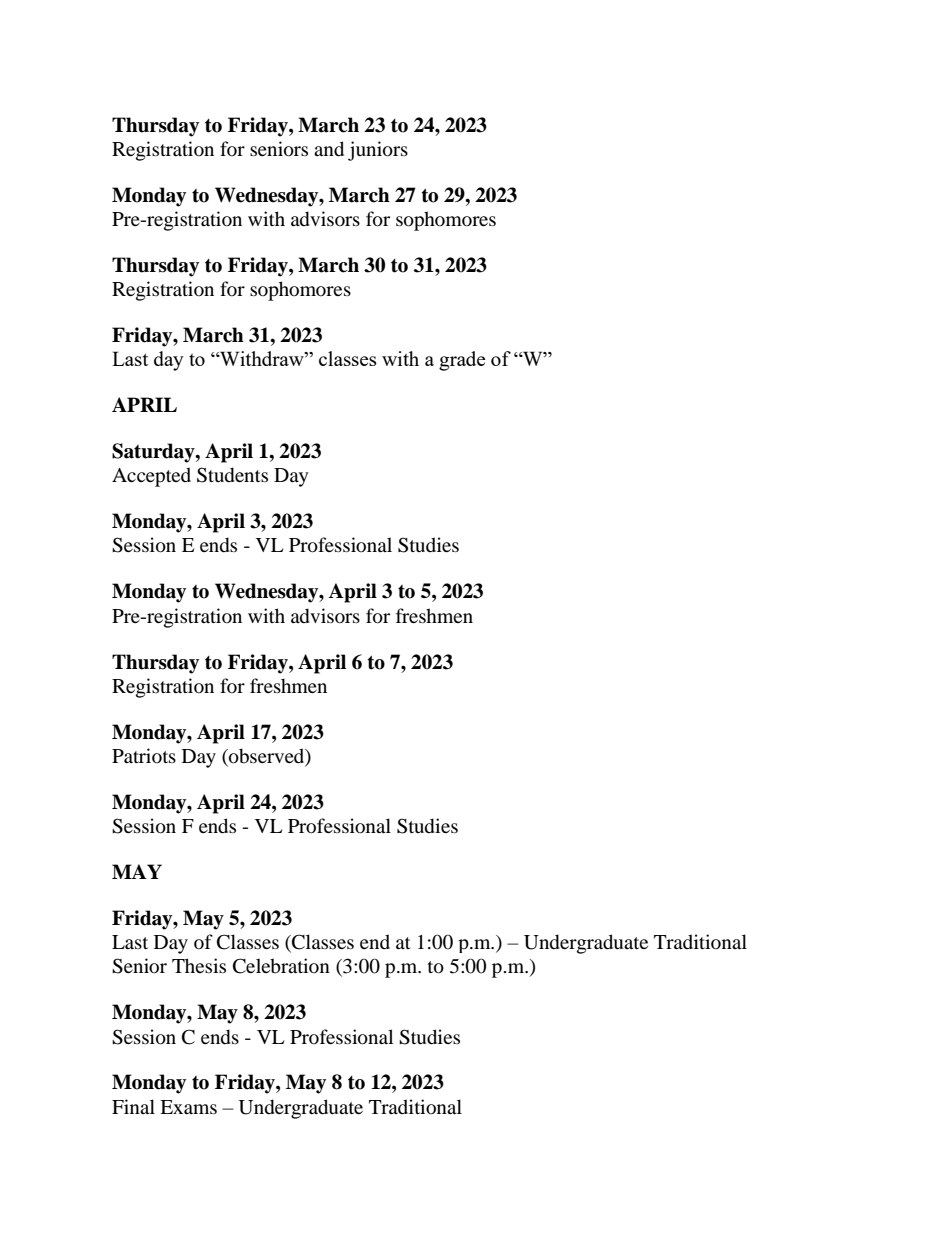 This image has width=952, height=1233. I want to click on and, so click(329, 149).
